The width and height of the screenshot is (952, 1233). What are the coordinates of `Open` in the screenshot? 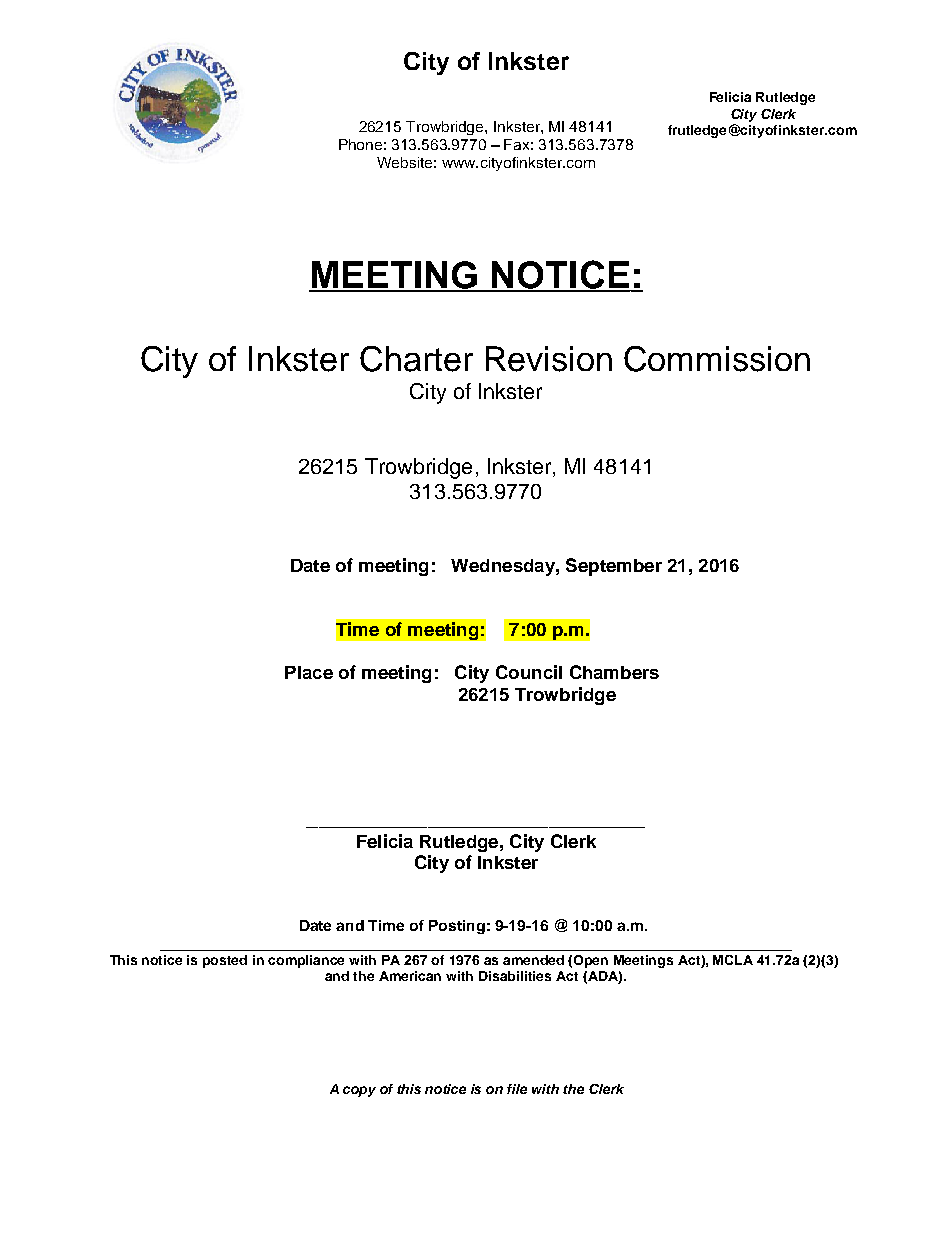 It's located at (591, 961).
